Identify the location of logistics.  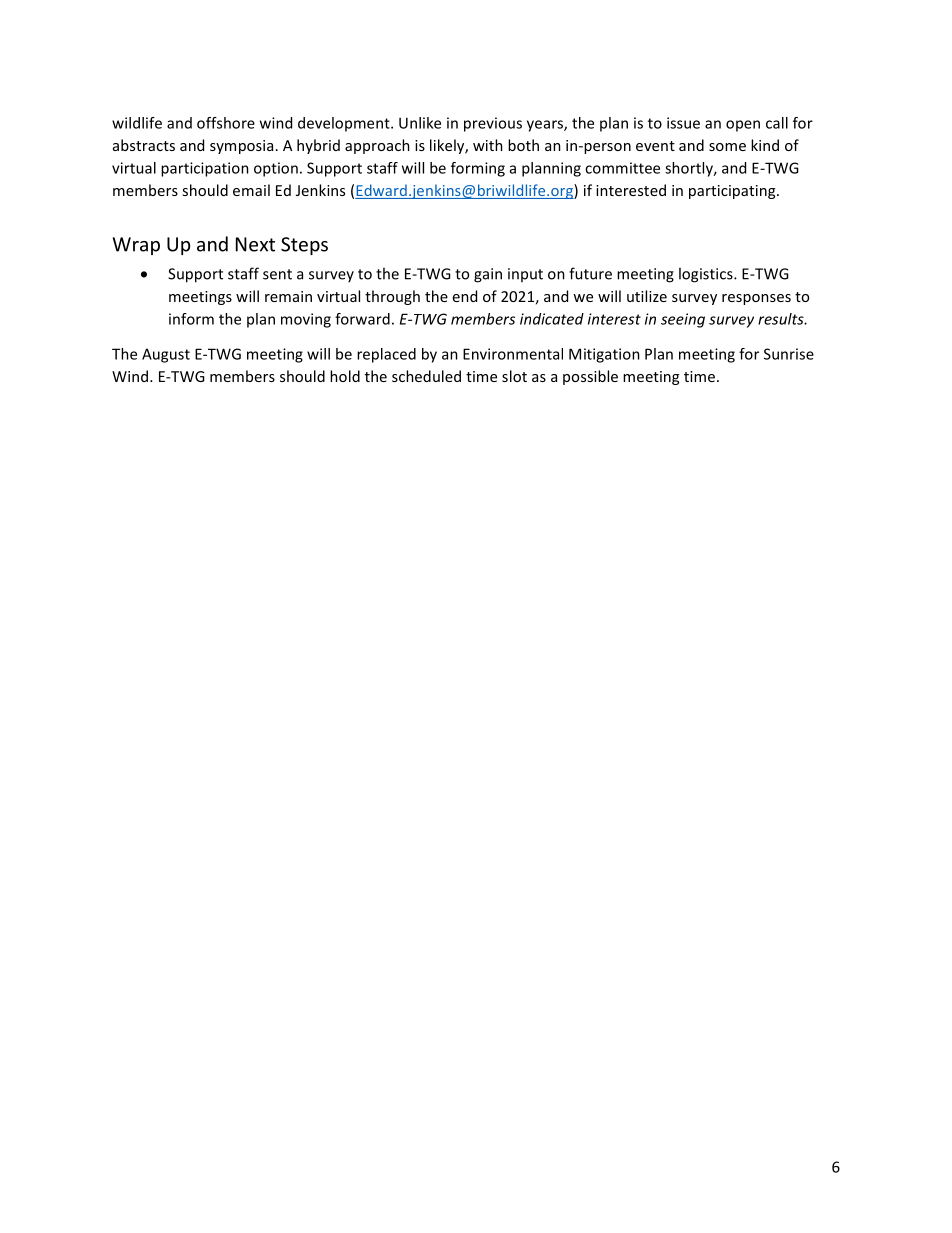
(707, 275).
